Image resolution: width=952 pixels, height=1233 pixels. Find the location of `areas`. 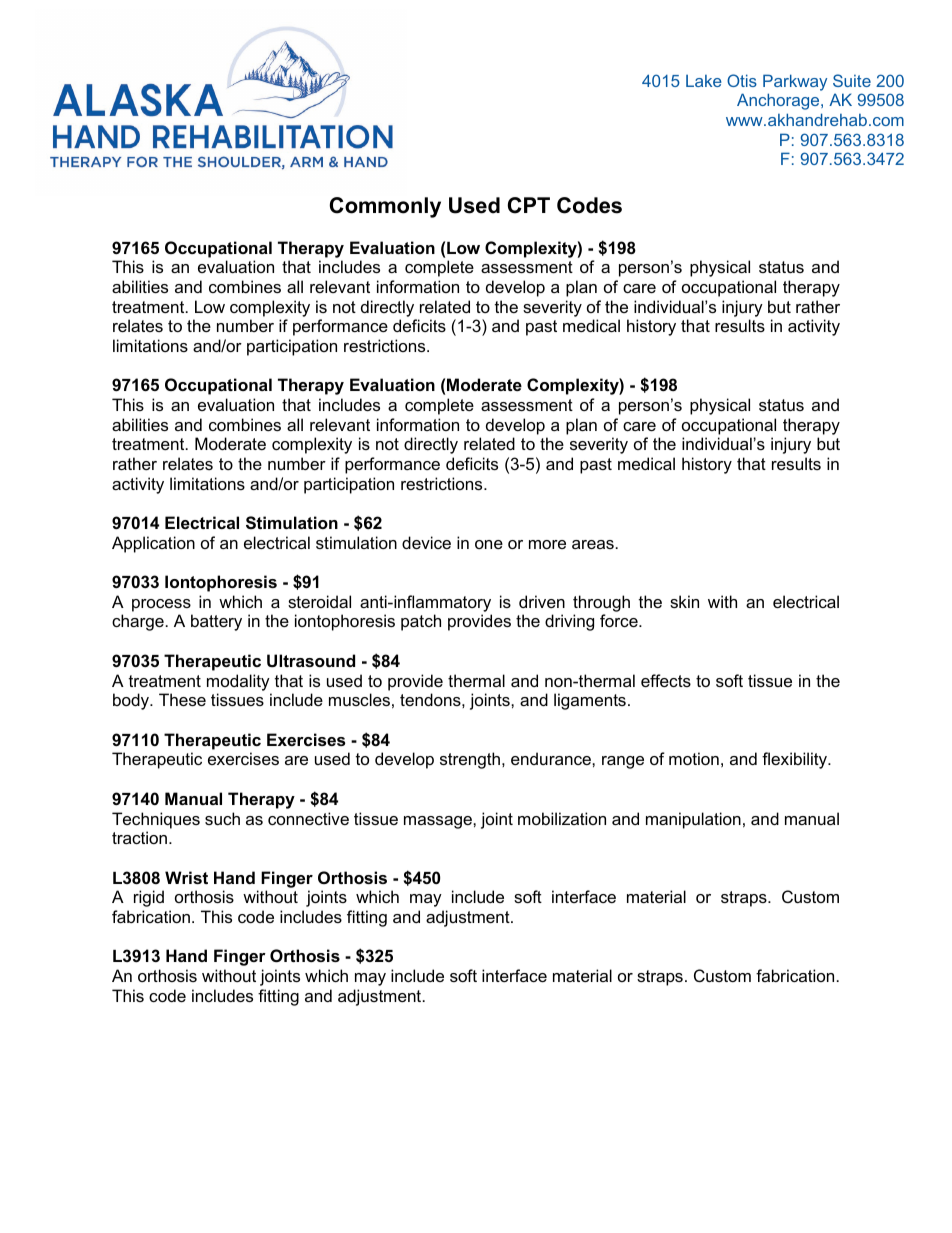

areas is located at coordinates (593, 544).
